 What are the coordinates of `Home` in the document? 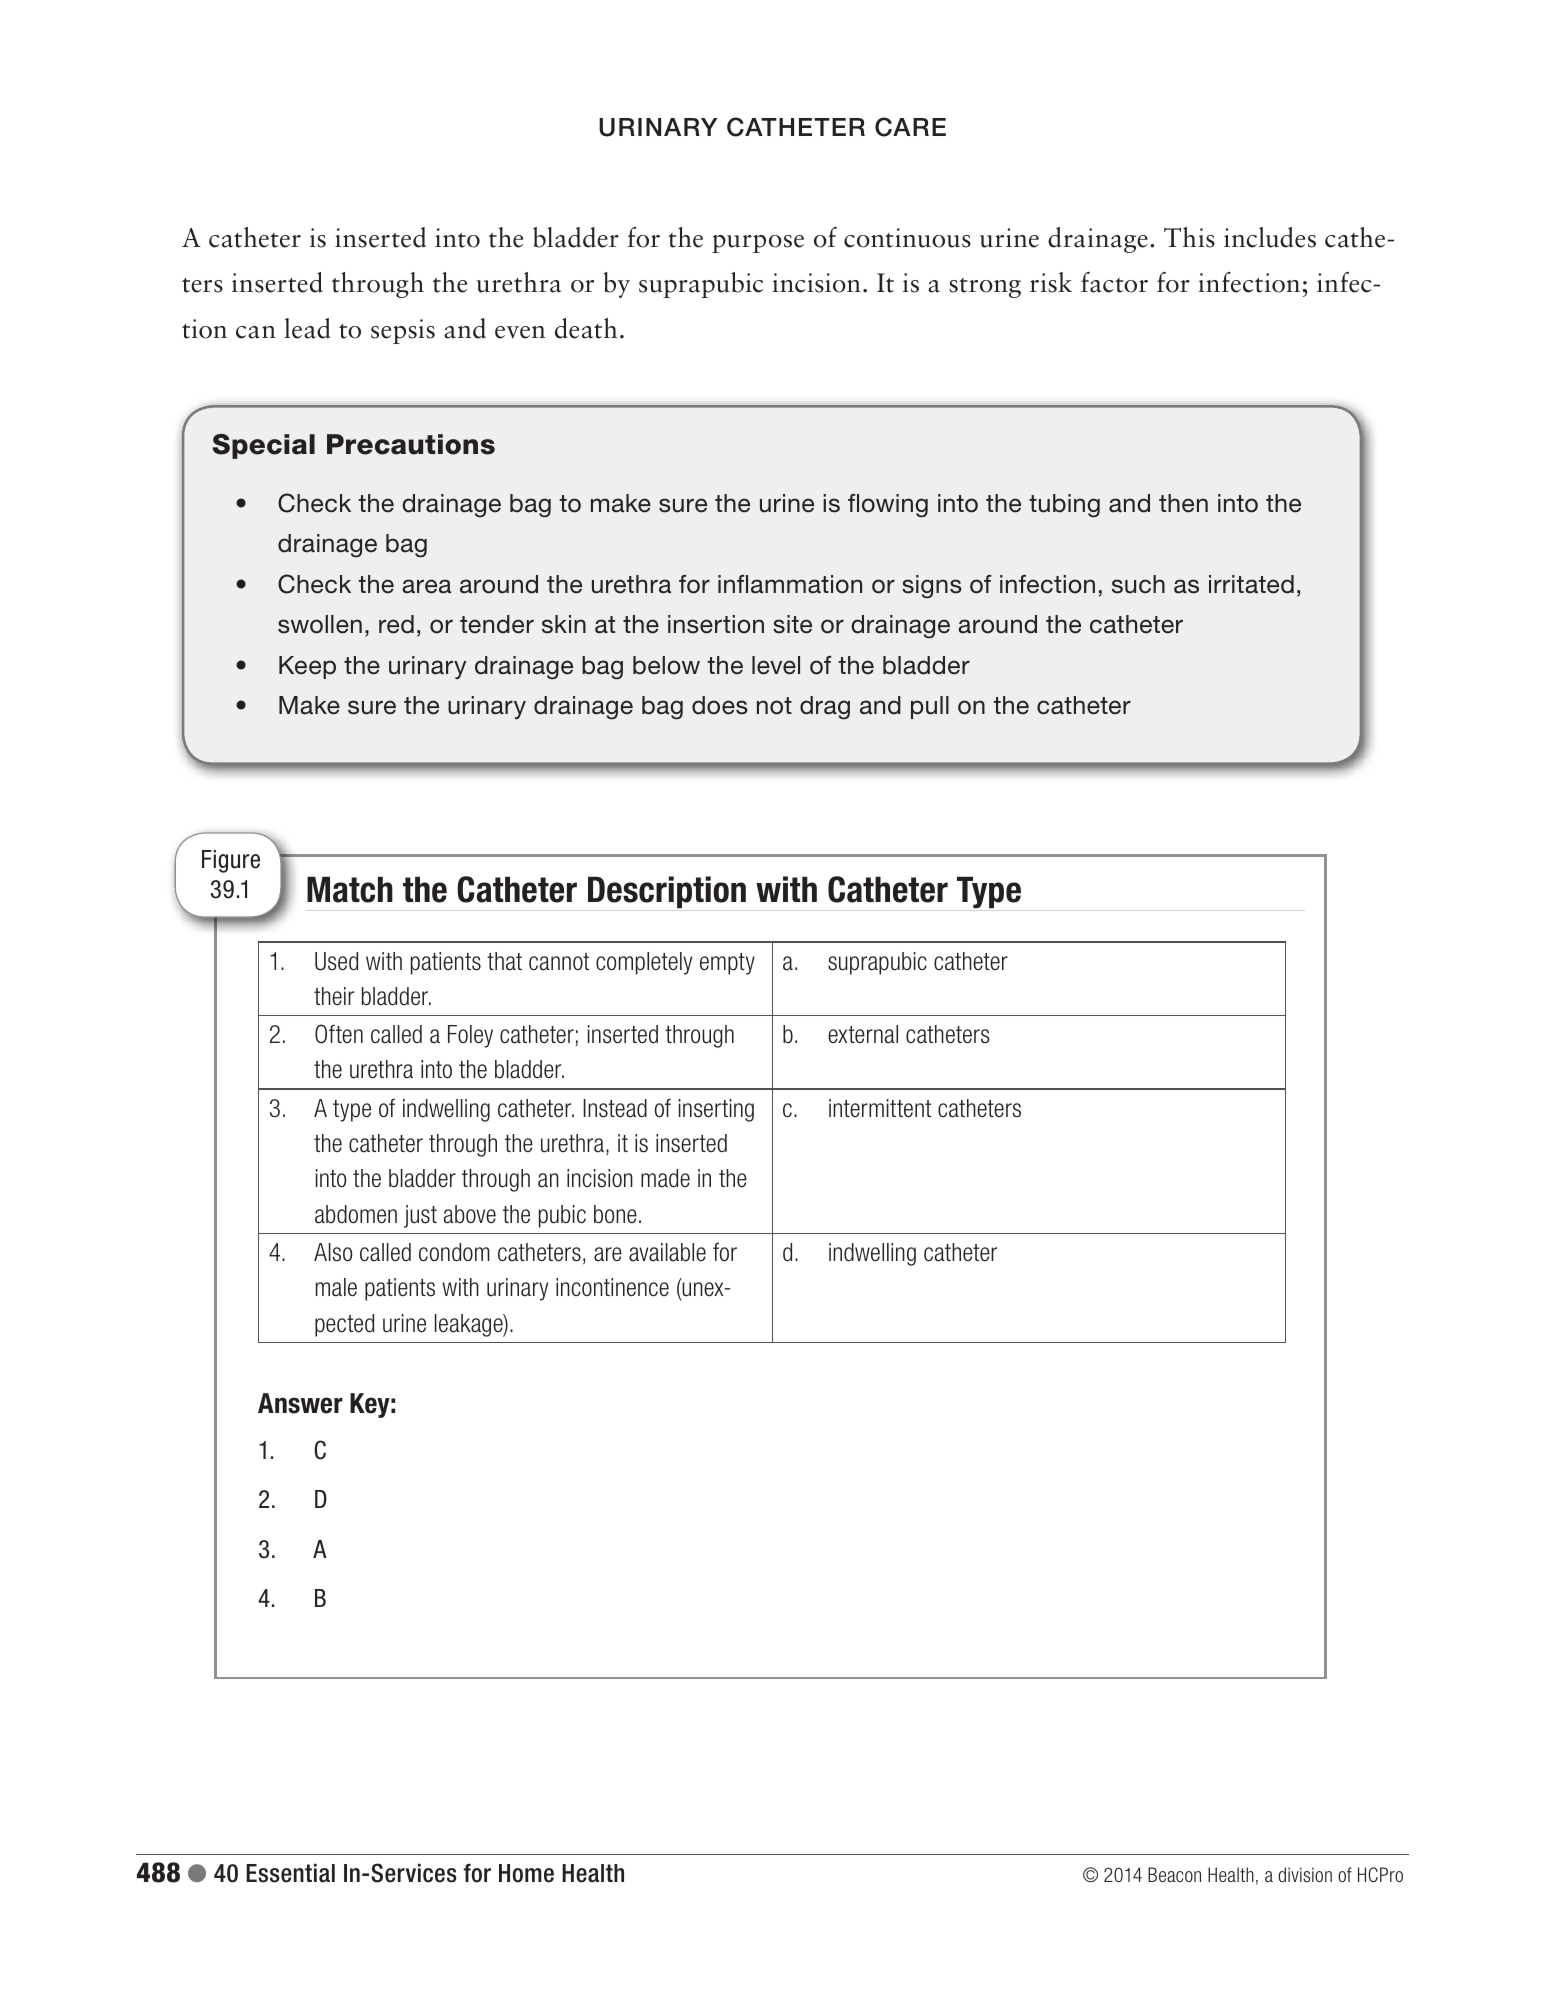 It's located at (526, 1873).
